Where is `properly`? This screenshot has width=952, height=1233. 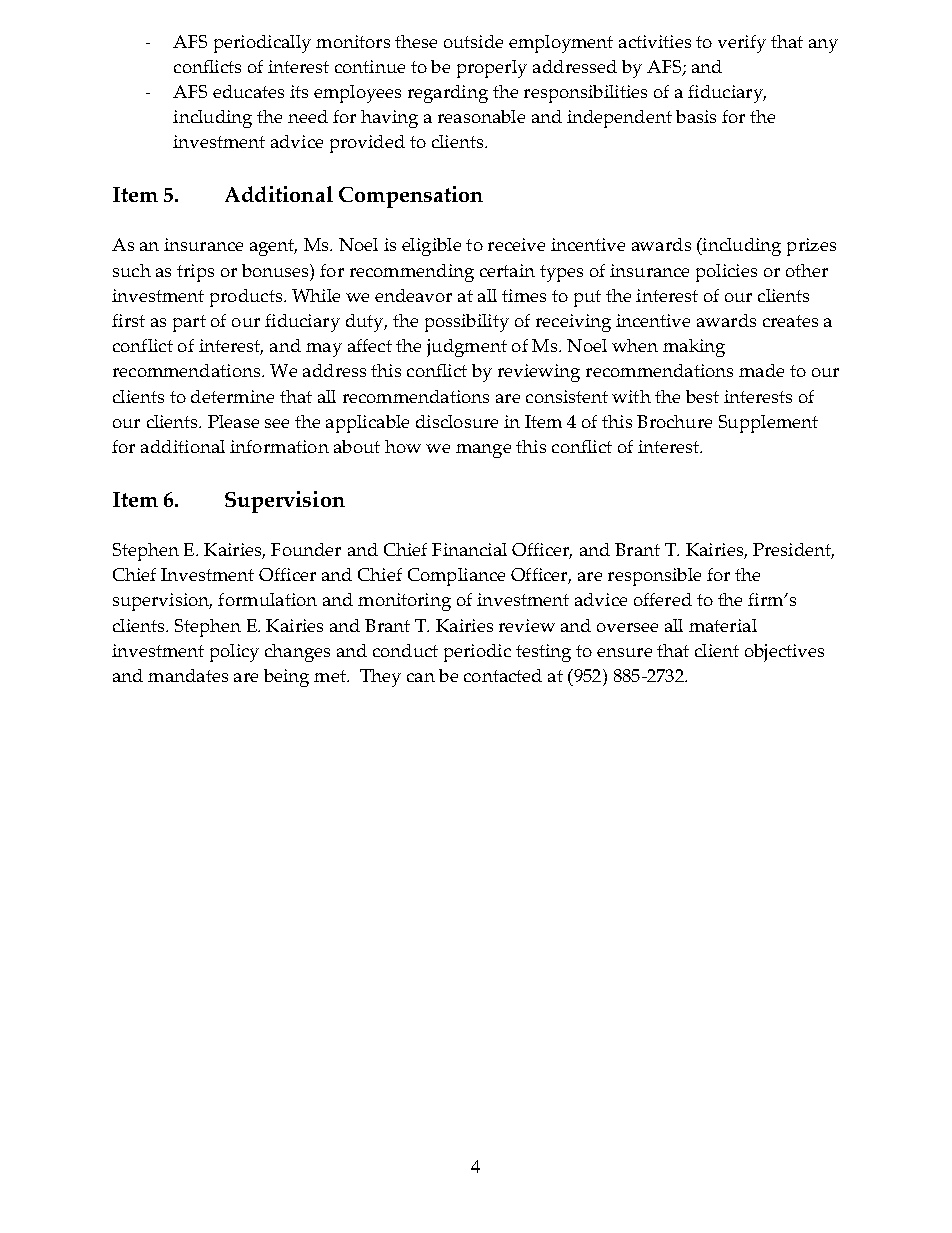 properly is located at coordinates (492, 69).
